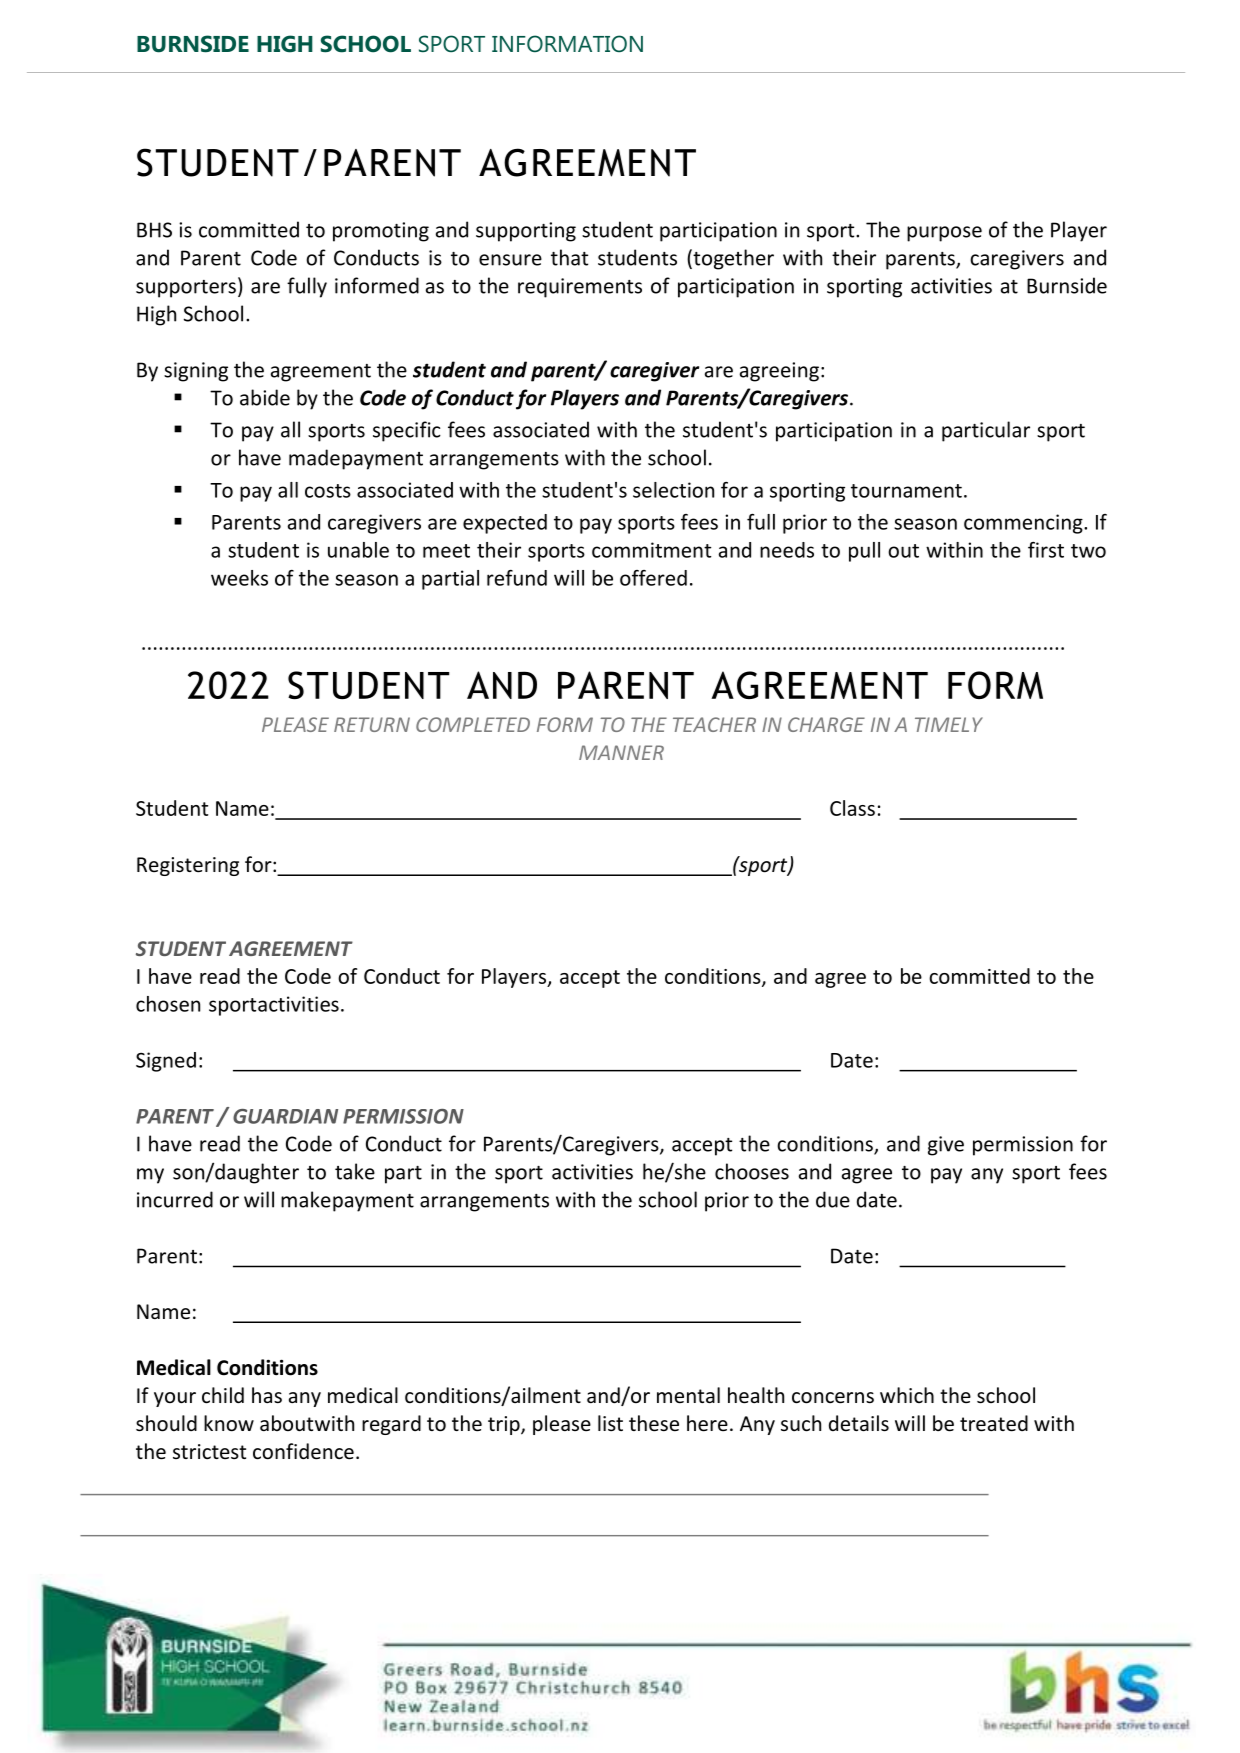  Describe the element at coordinates (267, 1395) in the image. I see `has` at that location.
